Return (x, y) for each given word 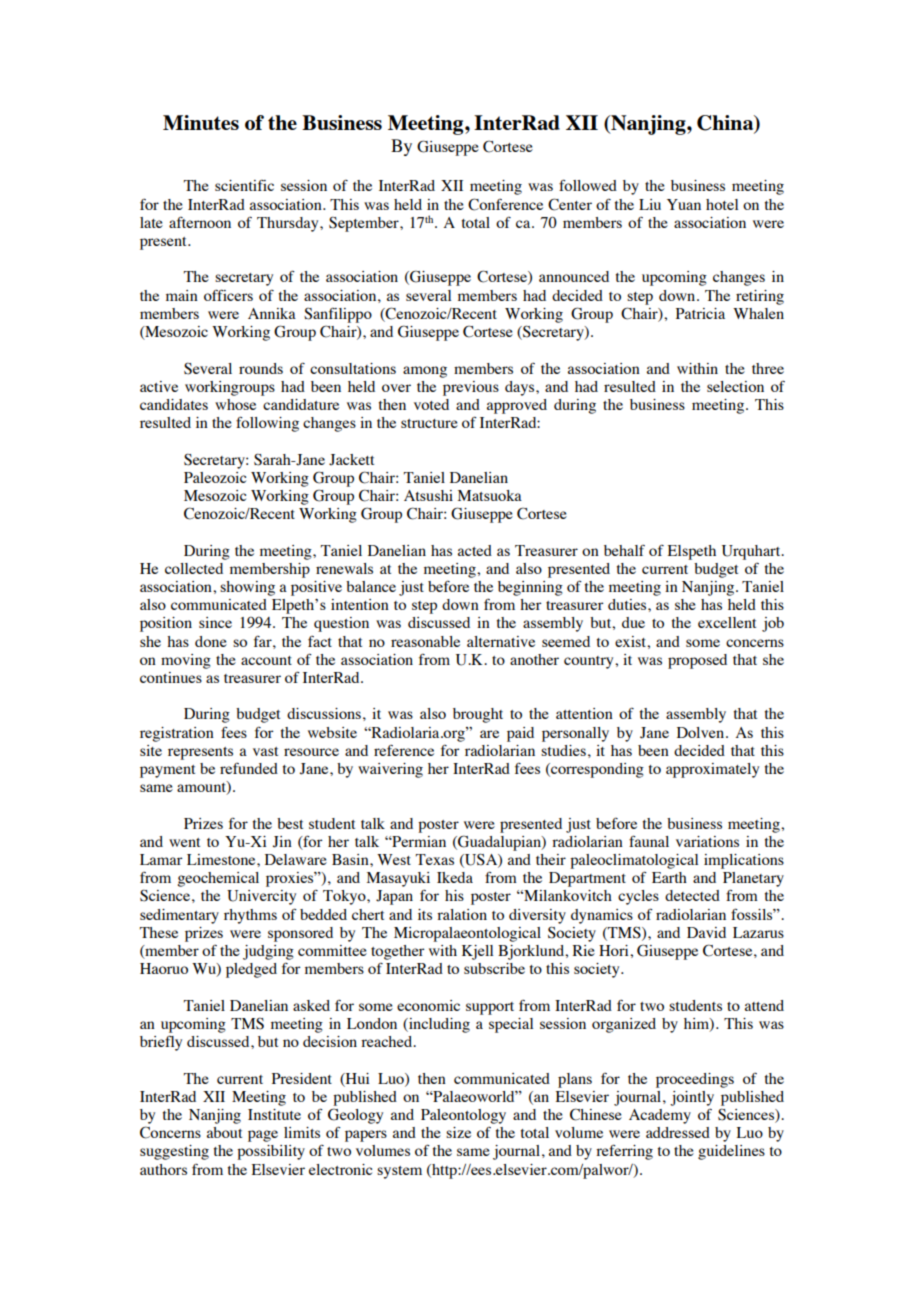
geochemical (218, 879)
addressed (678, 1132)
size (458, 1132)
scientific (244, 185)
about (224, 1132)
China (726, 123)
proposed (697, 661)
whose (235, 404)
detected (692, 895)
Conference (505, 204)
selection (735, 386)
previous (471, 388)
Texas (435, 859)
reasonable (425, 641)
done (211, 641)
